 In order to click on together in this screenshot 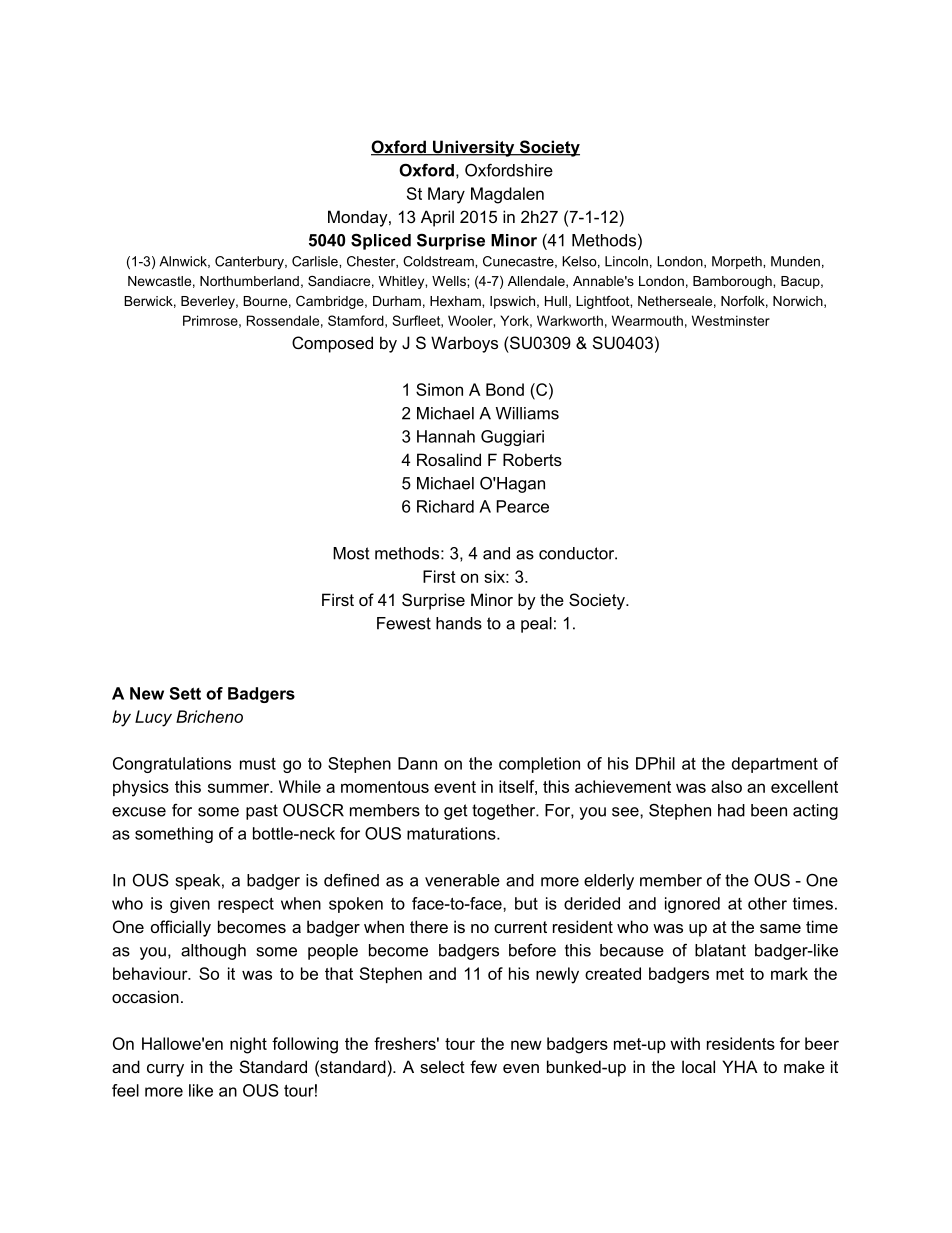, I will do `click(505, 812)`.
